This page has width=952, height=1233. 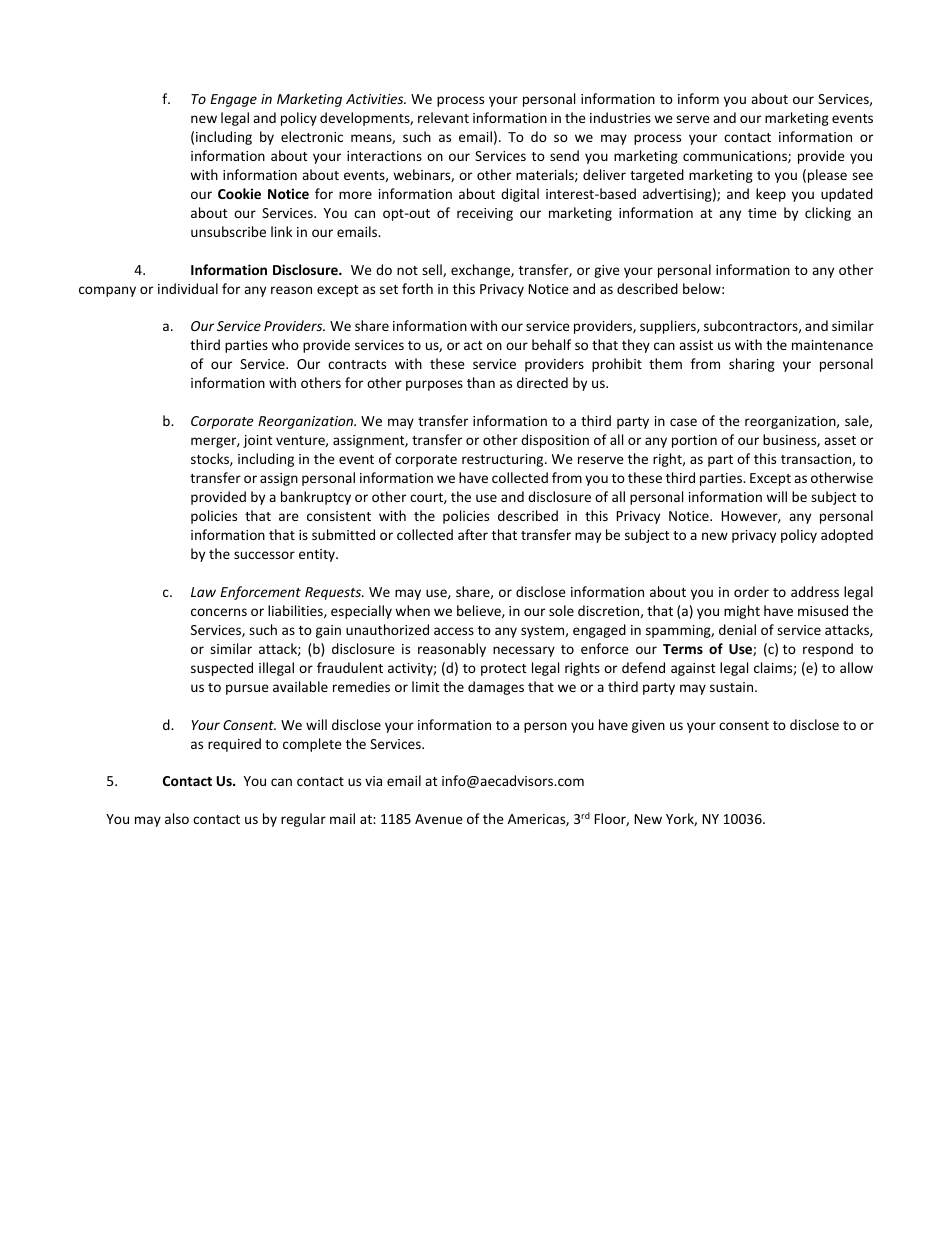 I want to click on Avenue, so click(x=439, y=819).
